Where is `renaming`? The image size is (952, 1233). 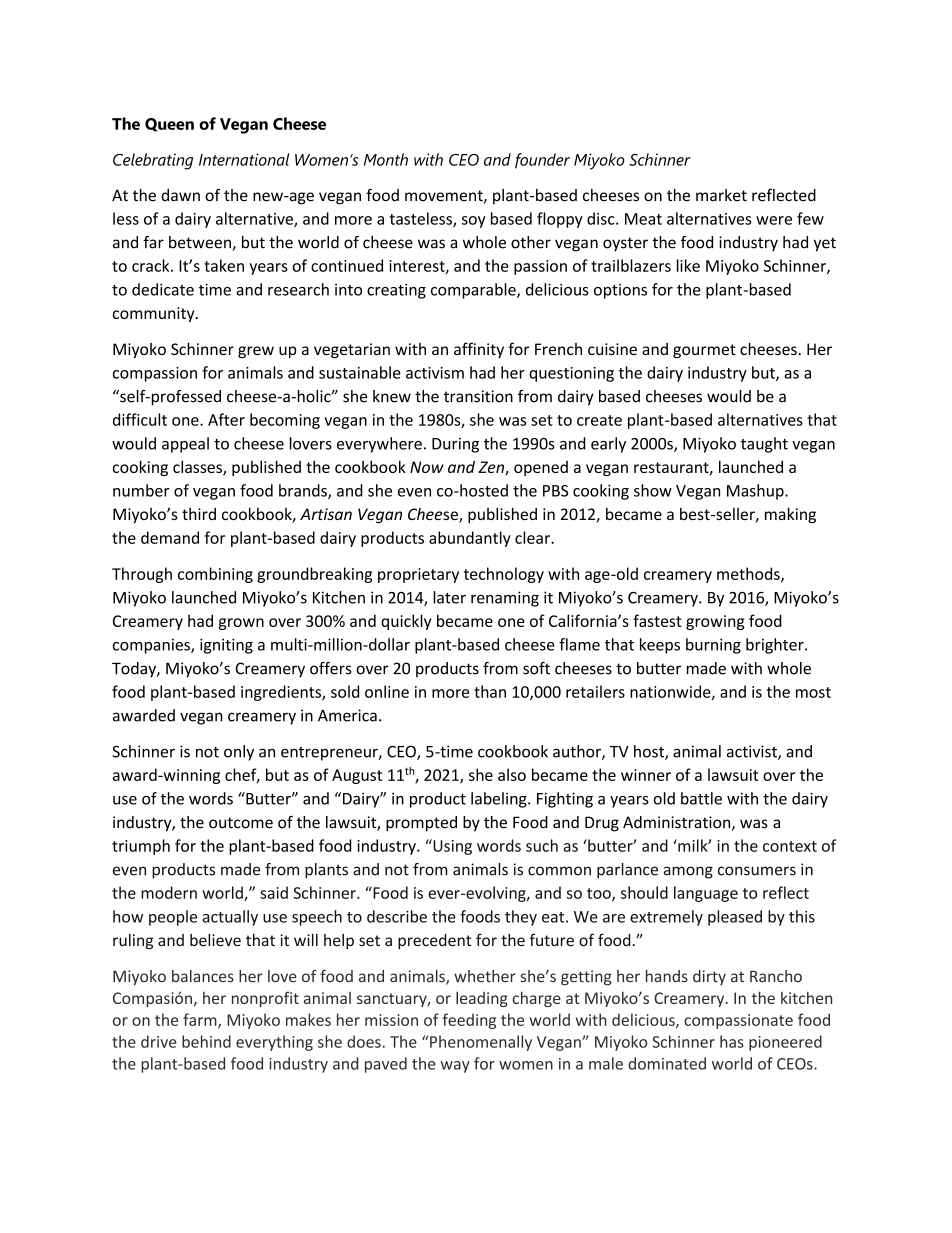
renaming is located at coordinates (505, 599).
